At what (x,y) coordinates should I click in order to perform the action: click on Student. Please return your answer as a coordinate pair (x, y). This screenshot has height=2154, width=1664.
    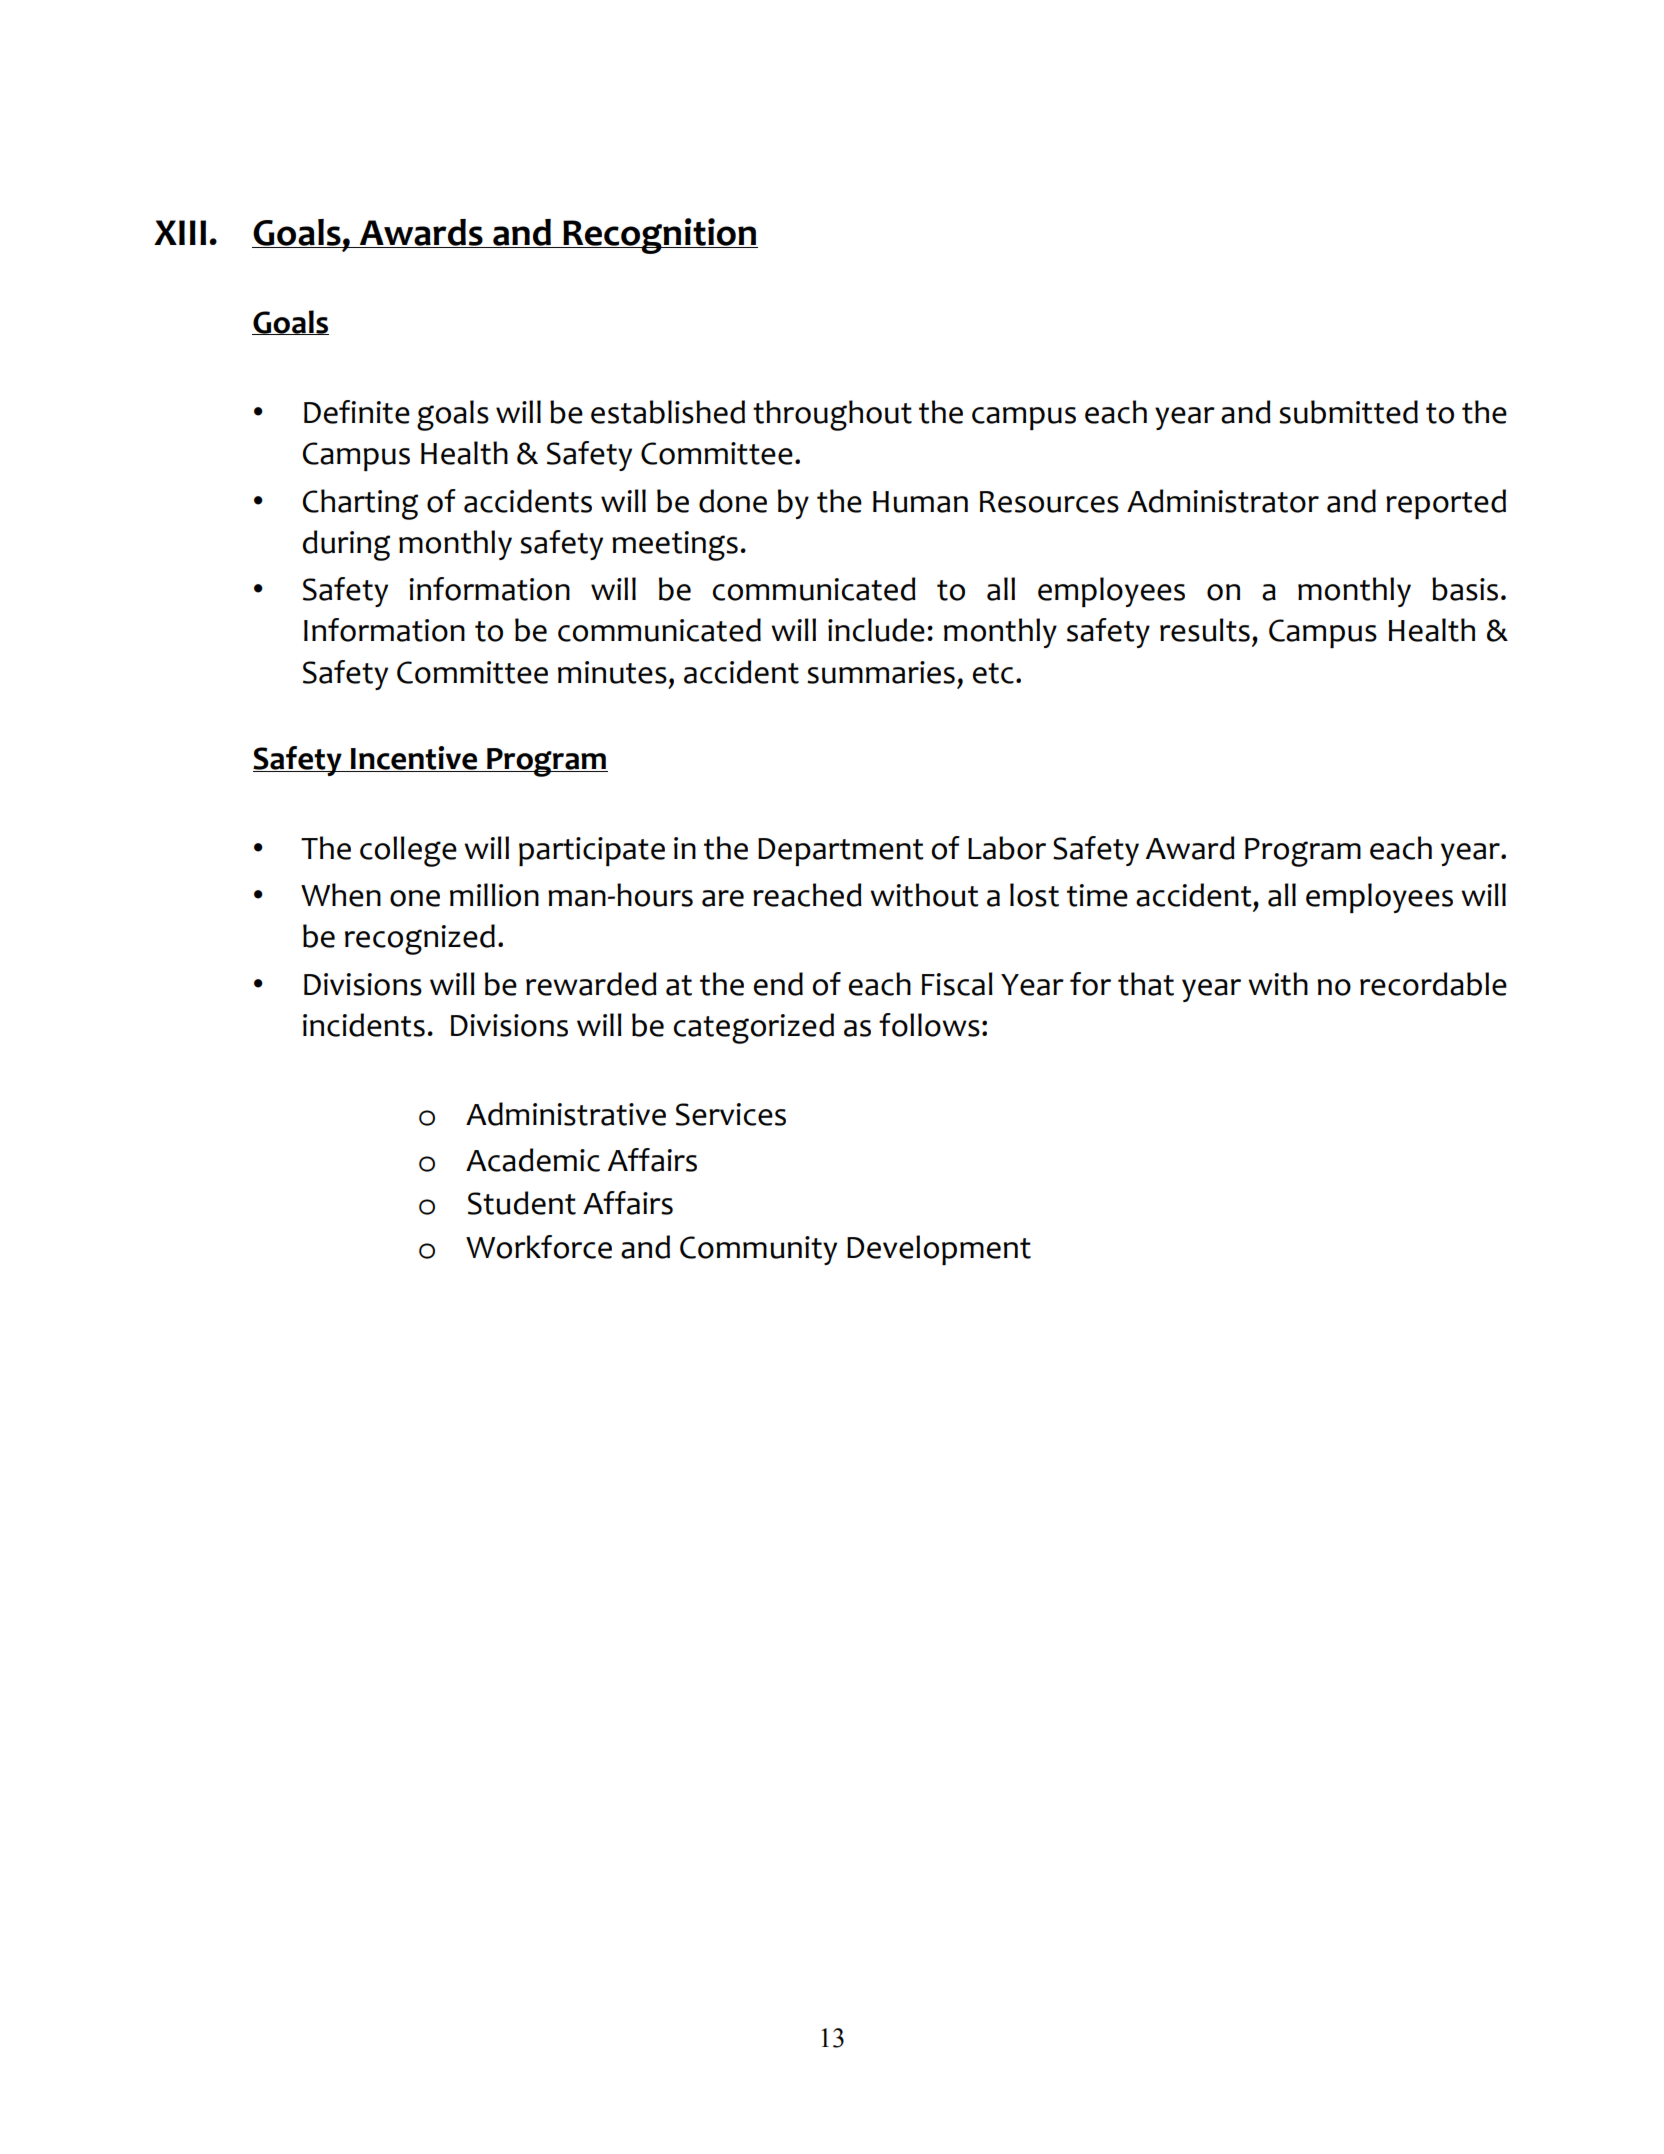
    Looking at the image, I should click on (522, 1203).
